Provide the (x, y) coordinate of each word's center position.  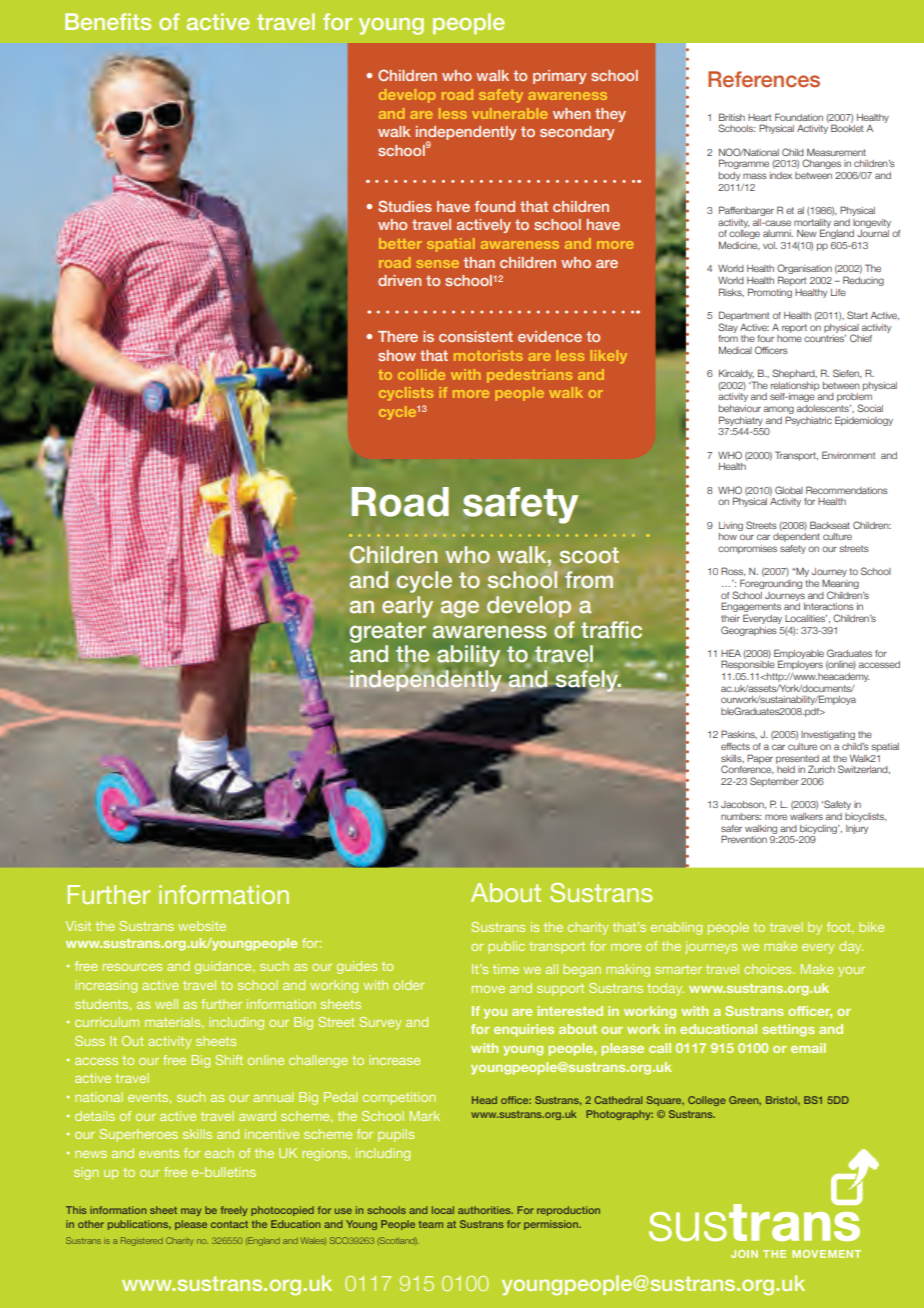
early (407, 607)
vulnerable (510, 113)
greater (388, 632)
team (431, 1224)
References (764, 79)
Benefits (108, 21)
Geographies (749, 631)
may (191, 1212)
